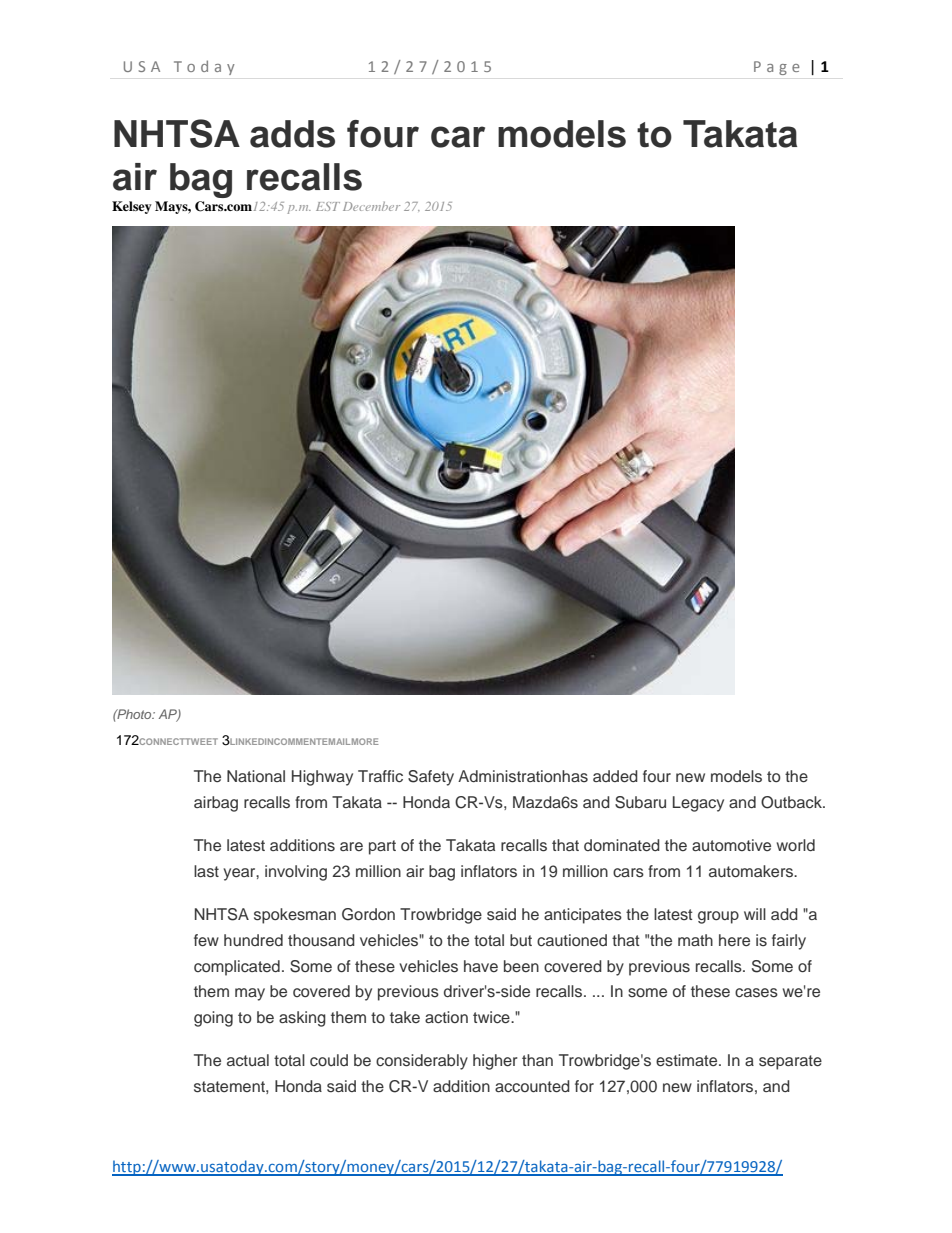 This screenshot has width=952, height=1233. What do you see at coordinates (777, 68) in the screenshot?
I see `Page` at bounding box center [777, 68].
